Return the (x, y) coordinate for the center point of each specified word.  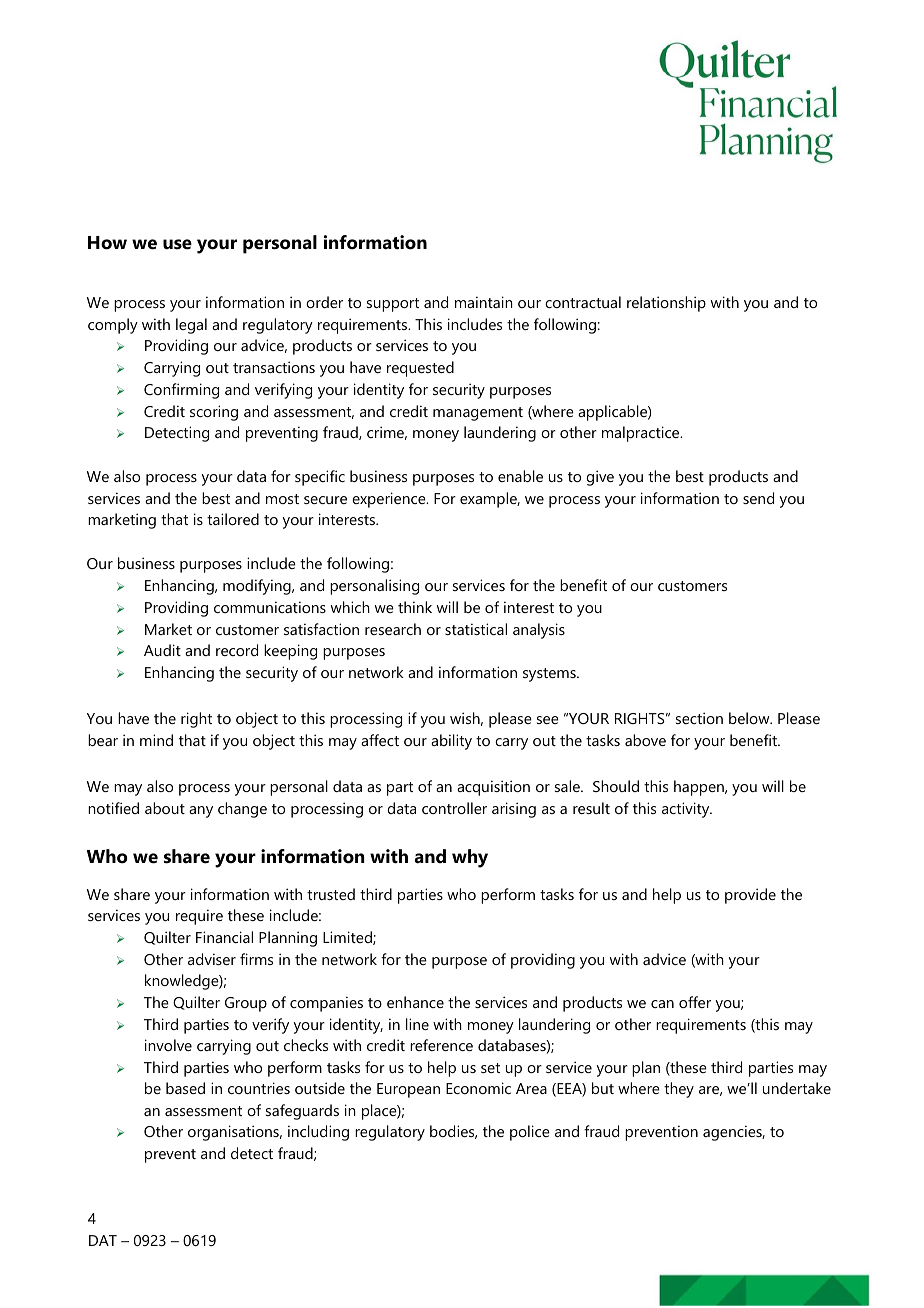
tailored (233, 519)
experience (390, 500)
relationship (666, 304)
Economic (478, 1088)
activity (687, 810)
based (185, 1088)
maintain (484, 302)
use (177, 244)
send (758, 498)
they (679, 1090)
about (165, 808)
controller (454, 808)
